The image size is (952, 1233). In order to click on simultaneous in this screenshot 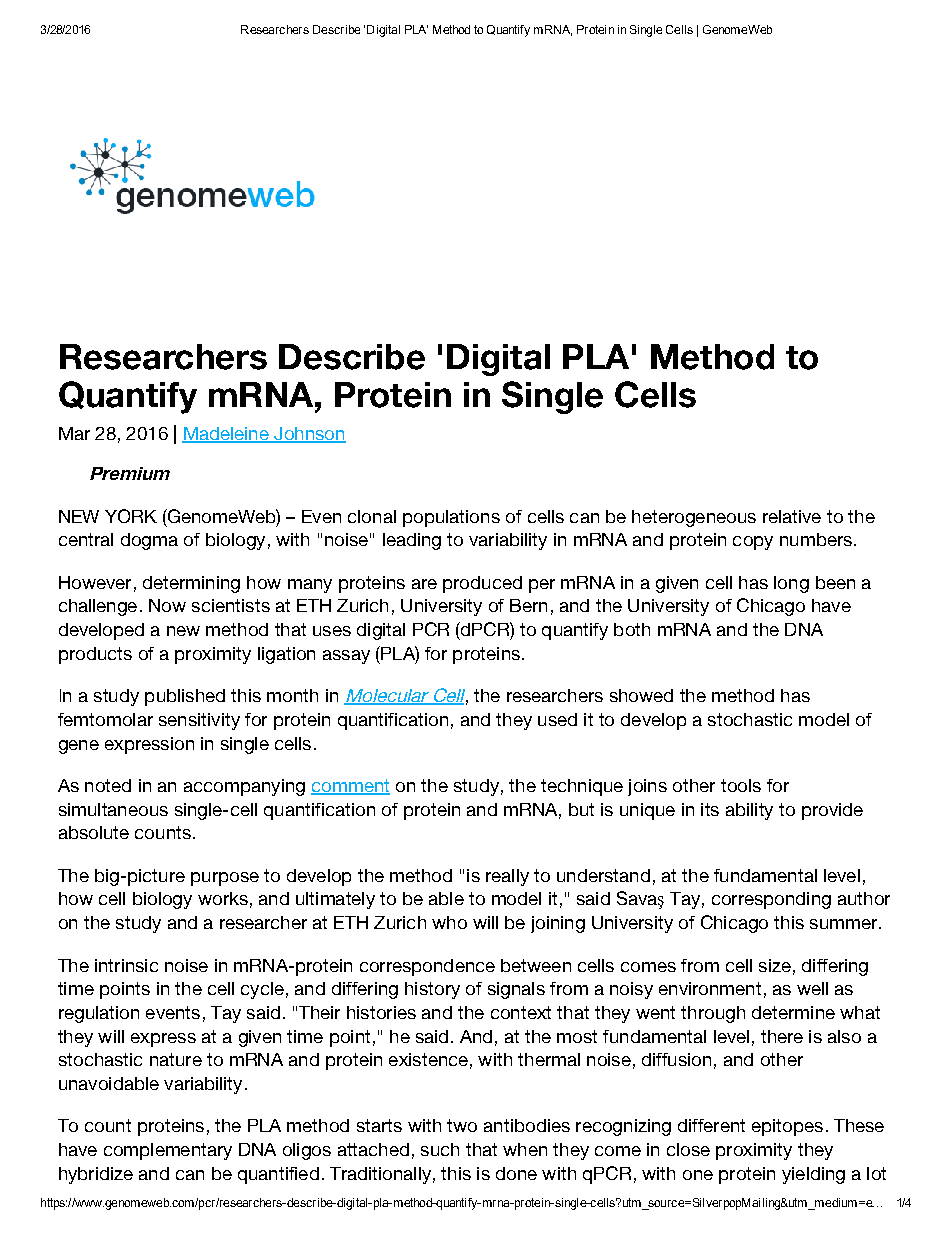, I will do `click(113, 809)`.
